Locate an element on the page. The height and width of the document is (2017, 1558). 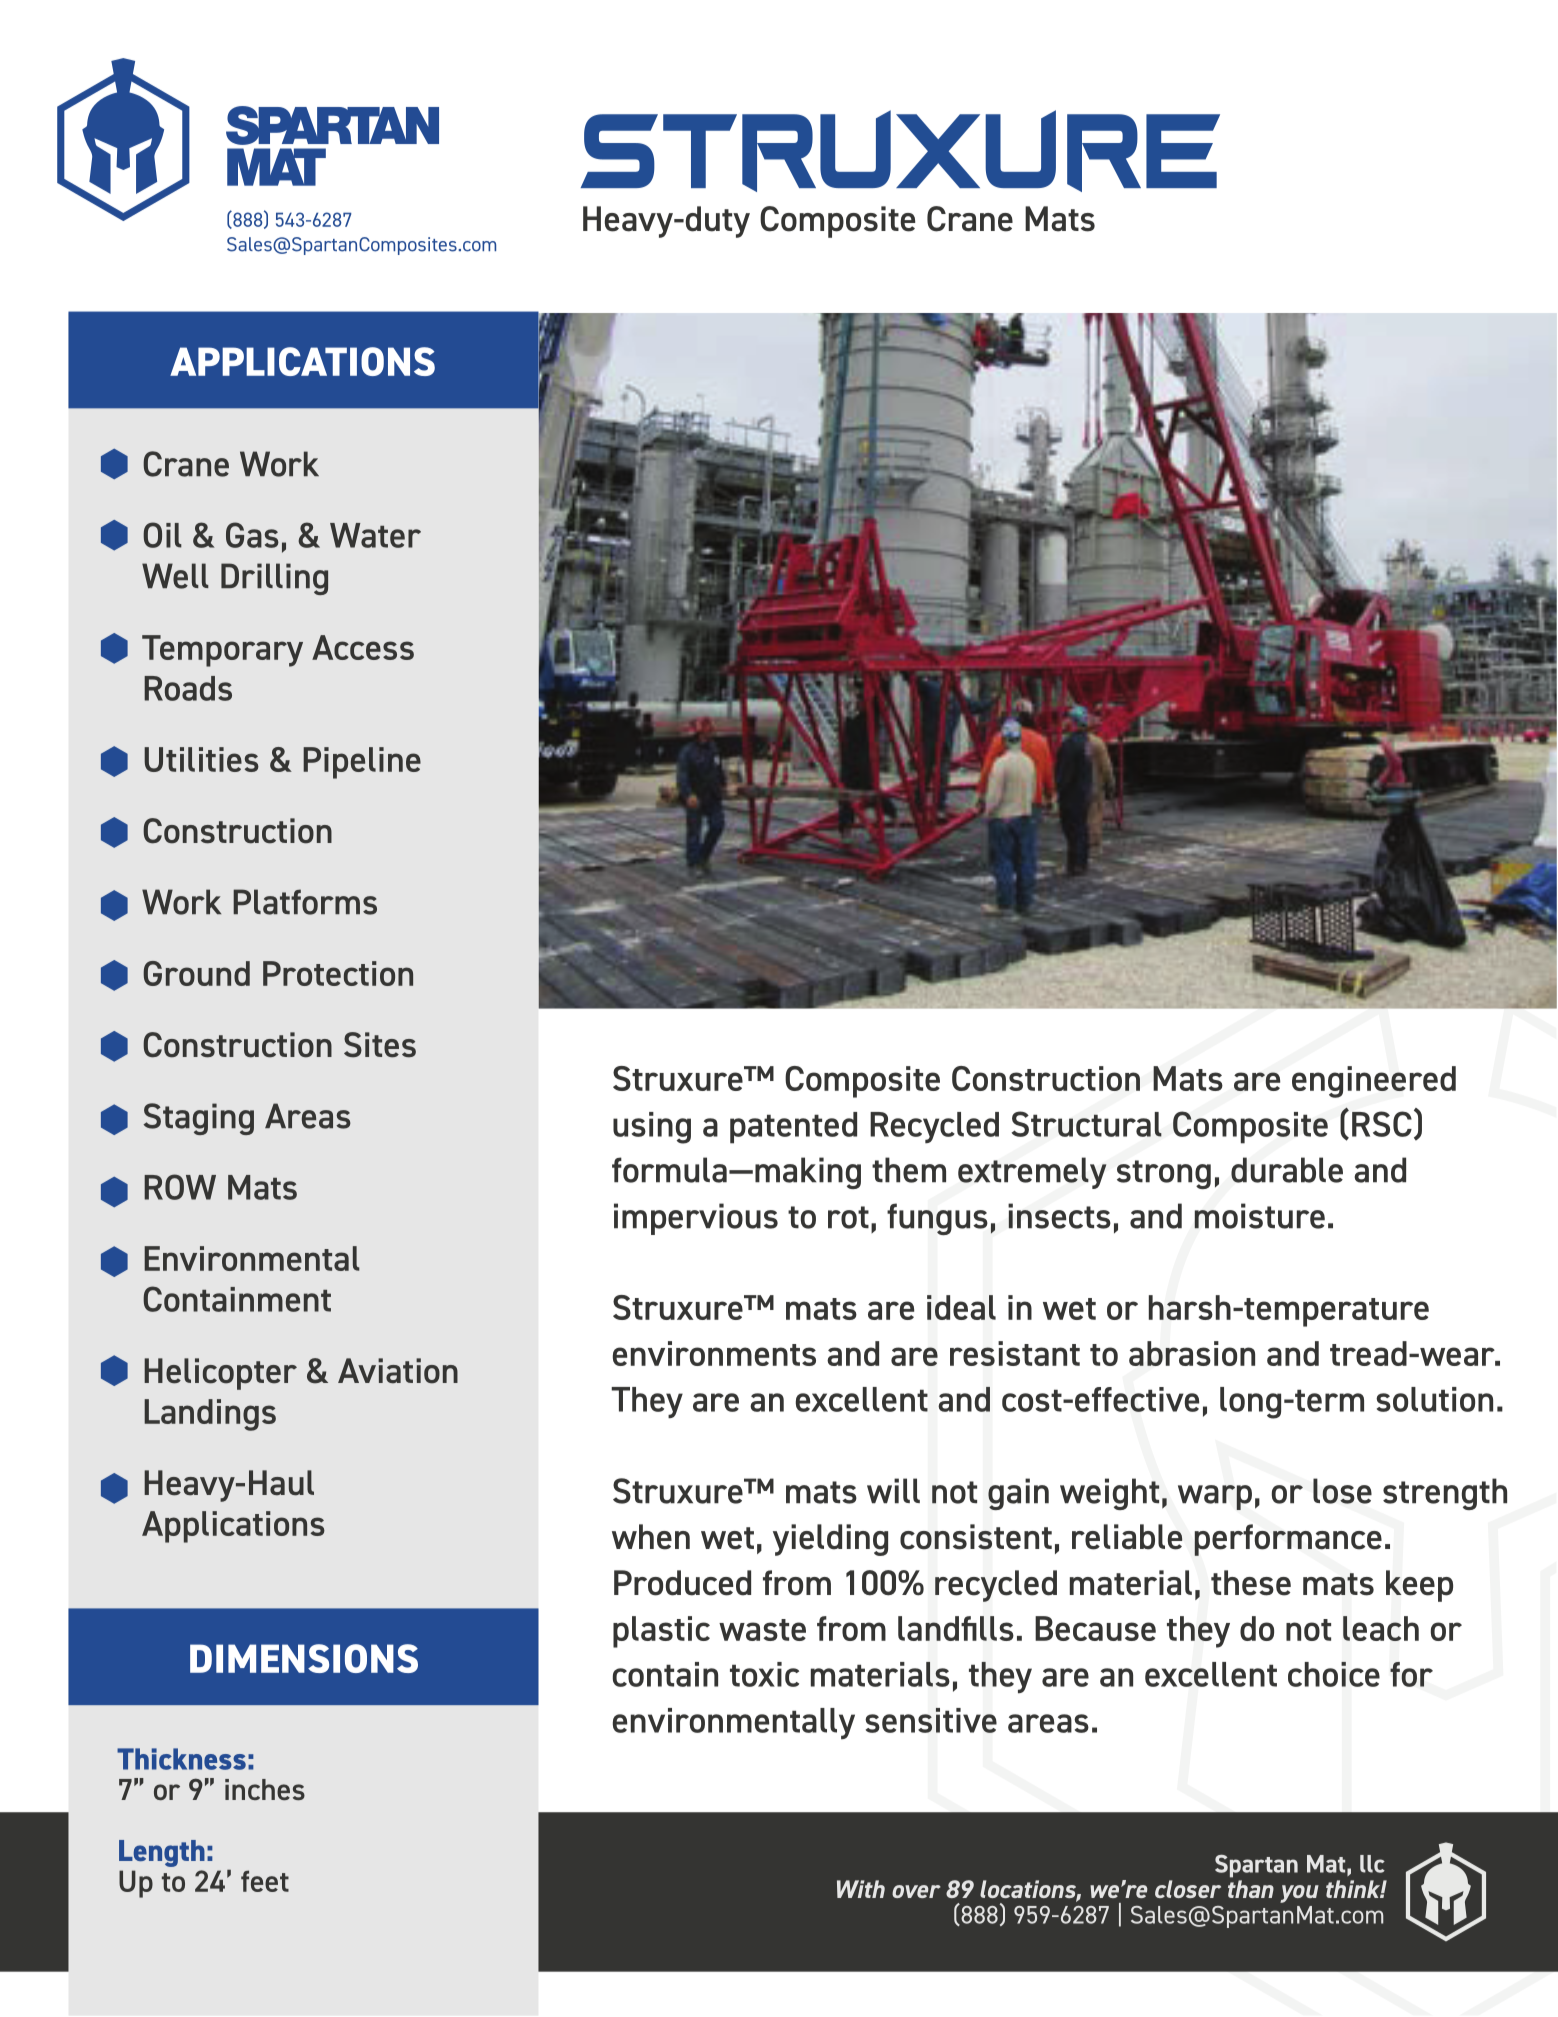
impervious is located at coordinates (696, 1219).
